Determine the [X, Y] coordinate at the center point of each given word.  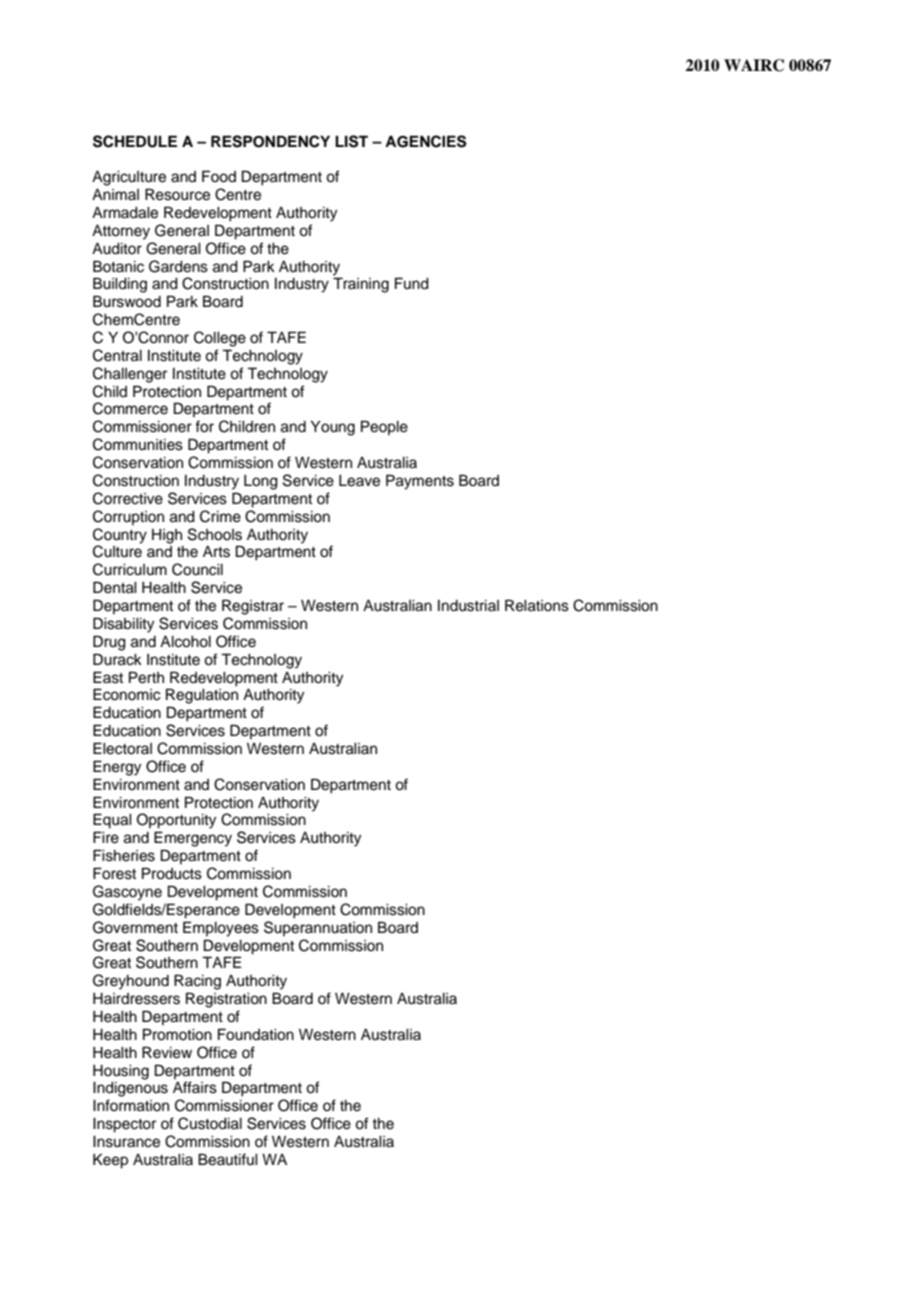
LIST [351, 141]
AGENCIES [426, 141]
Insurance [126, 1142]
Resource [177, 194]
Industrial [468, 606]
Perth [146, 677]
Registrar [253, 607]
